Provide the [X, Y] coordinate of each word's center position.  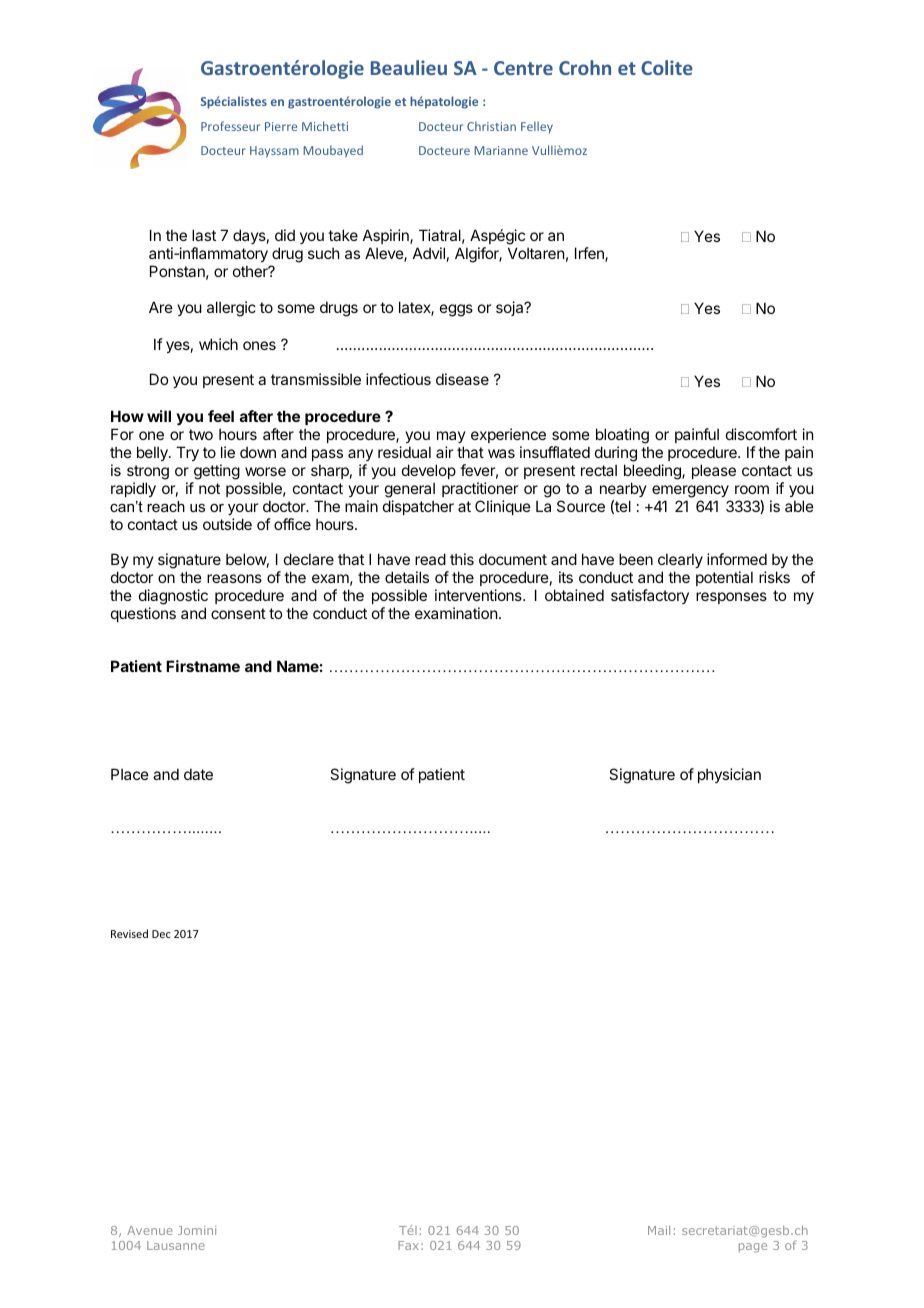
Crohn [585, 67]
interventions [479, 595]
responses [731, 598]
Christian [491, 126]
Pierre [281, 126]
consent [238, 613]
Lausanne [176, 1245]
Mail [659, 1230]
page [753, 1248]
